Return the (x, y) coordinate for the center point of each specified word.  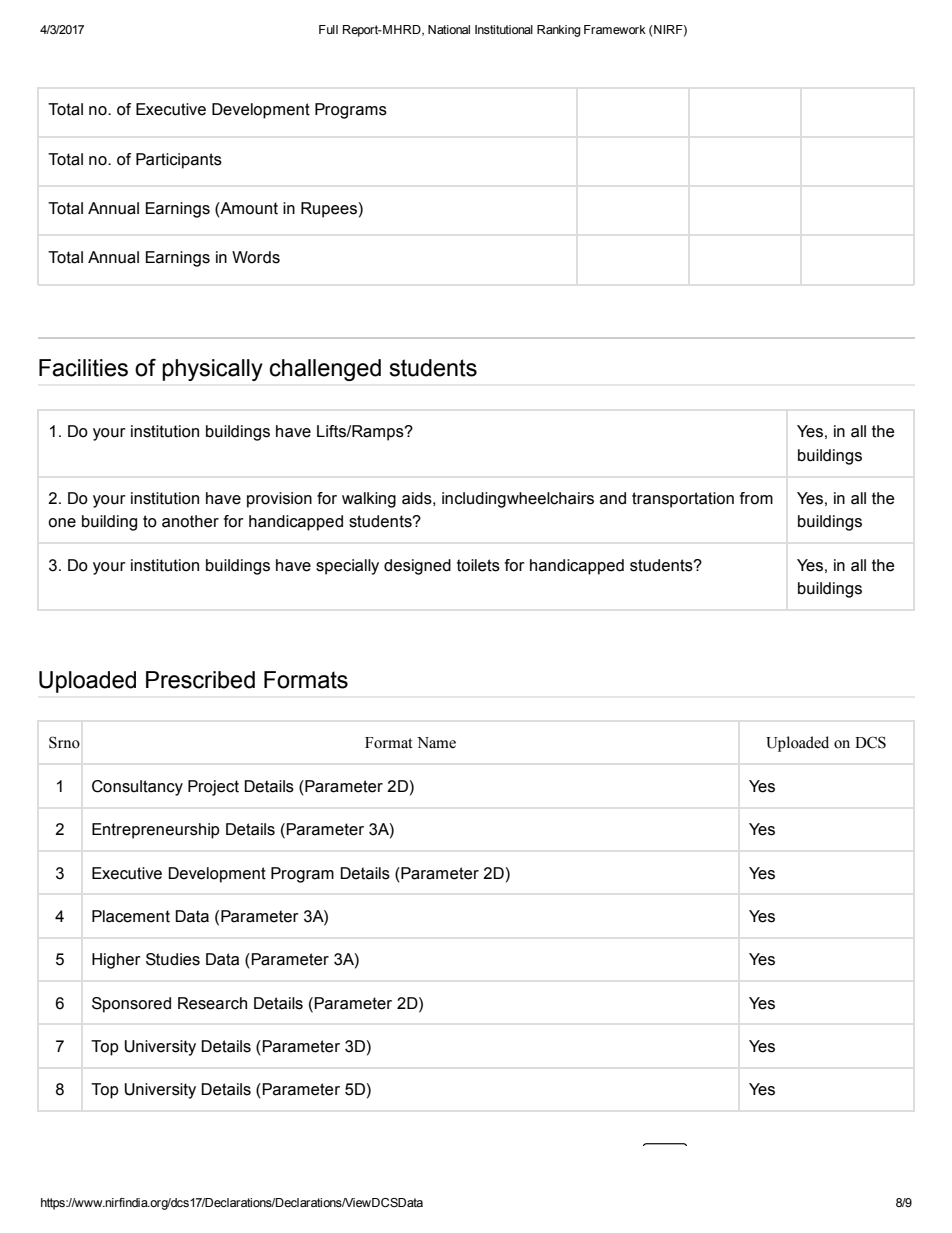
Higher (116, 961)
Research (212, 1003)
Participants (179, 161)
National (449, 29)
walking (369, 500)
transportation (683, 500)
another (190, 521)
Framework (615, 29)
